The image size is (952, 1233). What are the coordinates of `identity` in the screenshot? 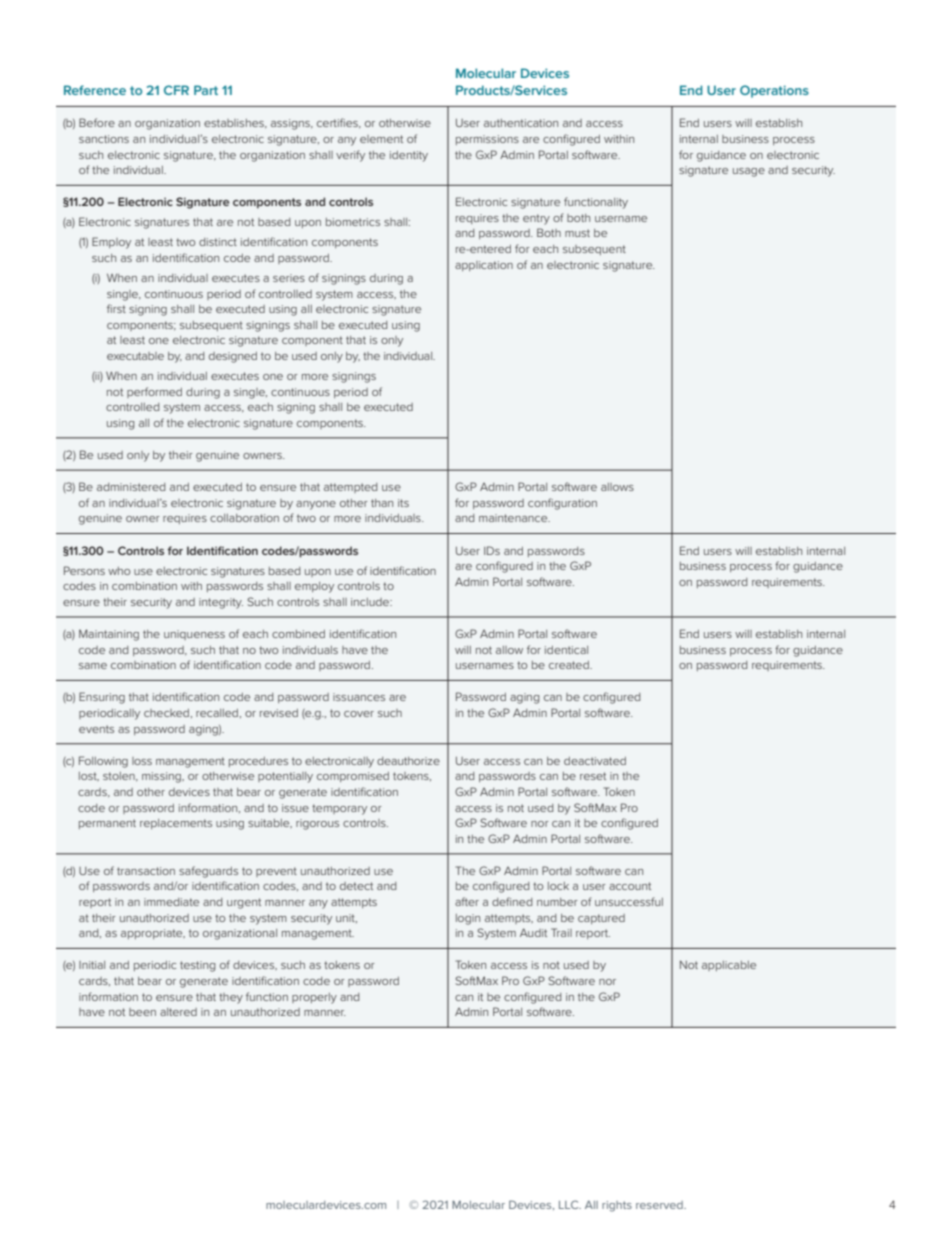 It's located at (409, 156).
